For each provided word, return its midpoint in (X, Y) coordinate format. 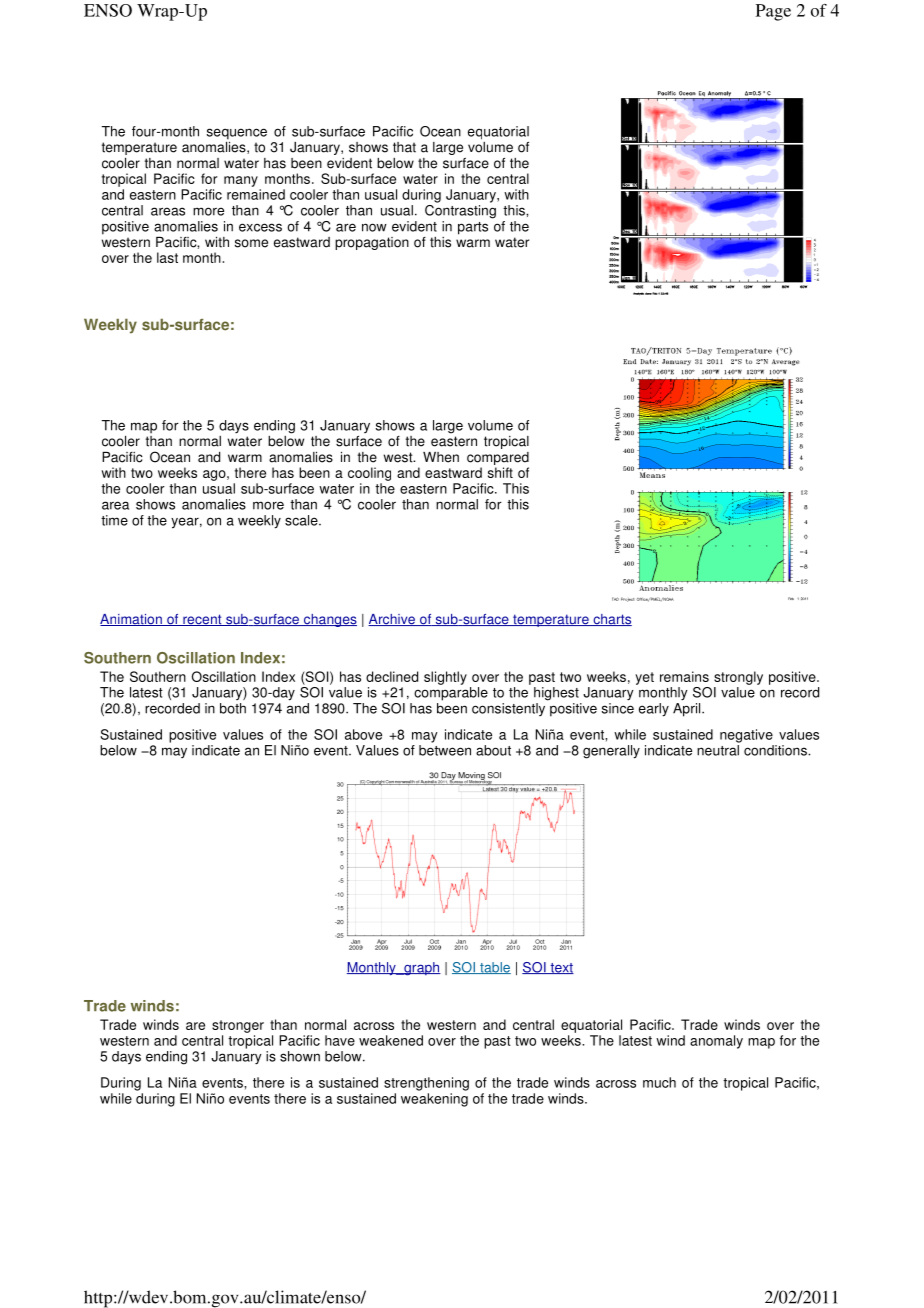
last (167, 257)
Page (773, 12)
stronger (238, 1026)
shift (500, 472)
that (404, 147)
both (233, 708)
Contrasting (460, 210)
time (114, 520)
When (441, 457)
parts (473, 228)
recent (202, 620)
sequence (237, 134)
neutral (718, 750)
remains (684, 676)
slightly (445, 678)
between (445, 750)
